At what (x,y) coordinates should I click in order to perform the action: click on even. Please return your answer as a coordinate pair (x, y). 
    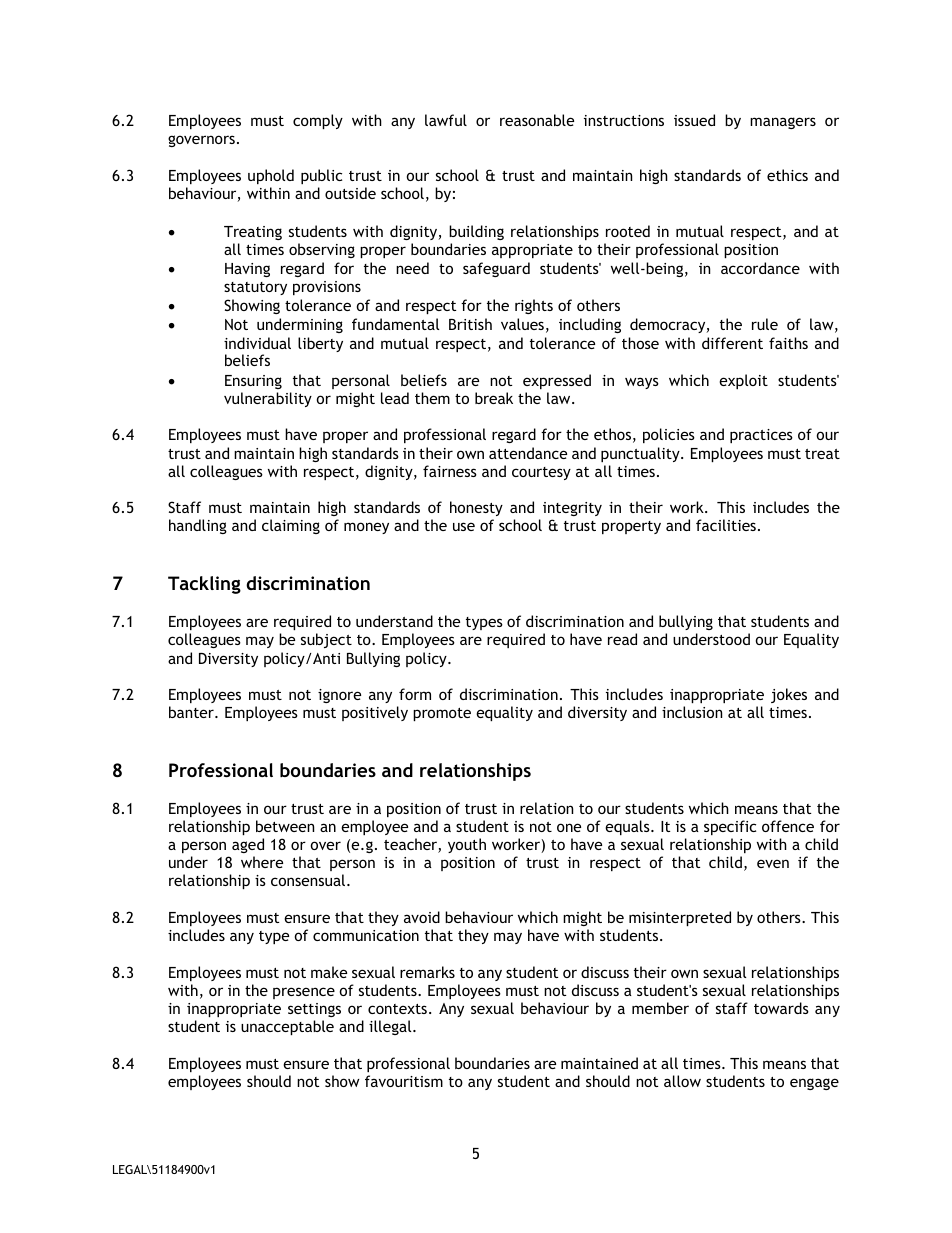
    Looking at the image, I should click on (773, 863).
